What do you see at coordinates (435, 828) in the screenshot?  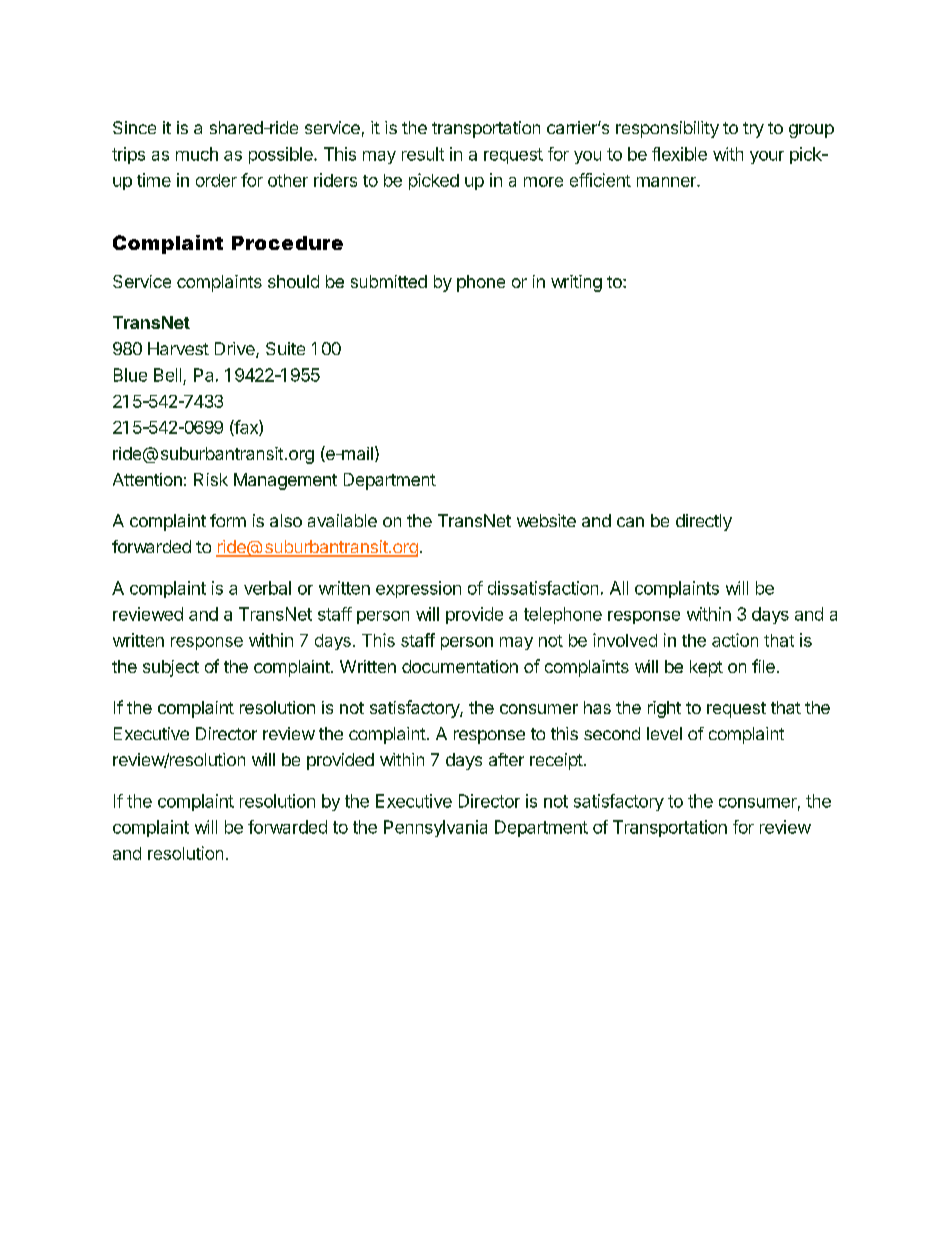 I see `Pennsylvania` at bounding box center [435, 828].
